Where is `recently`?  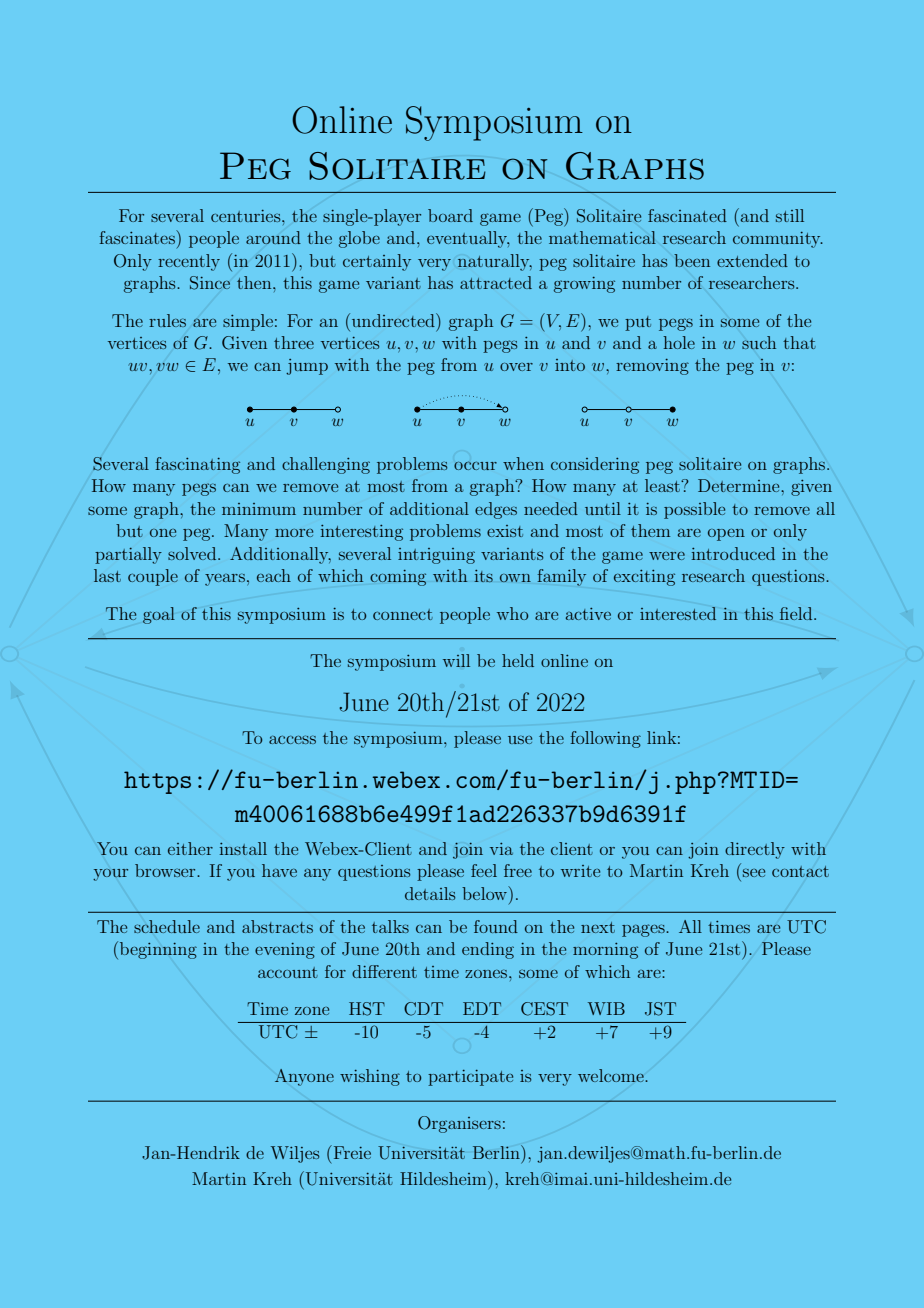
recently is located at coordinates (189, 262).
